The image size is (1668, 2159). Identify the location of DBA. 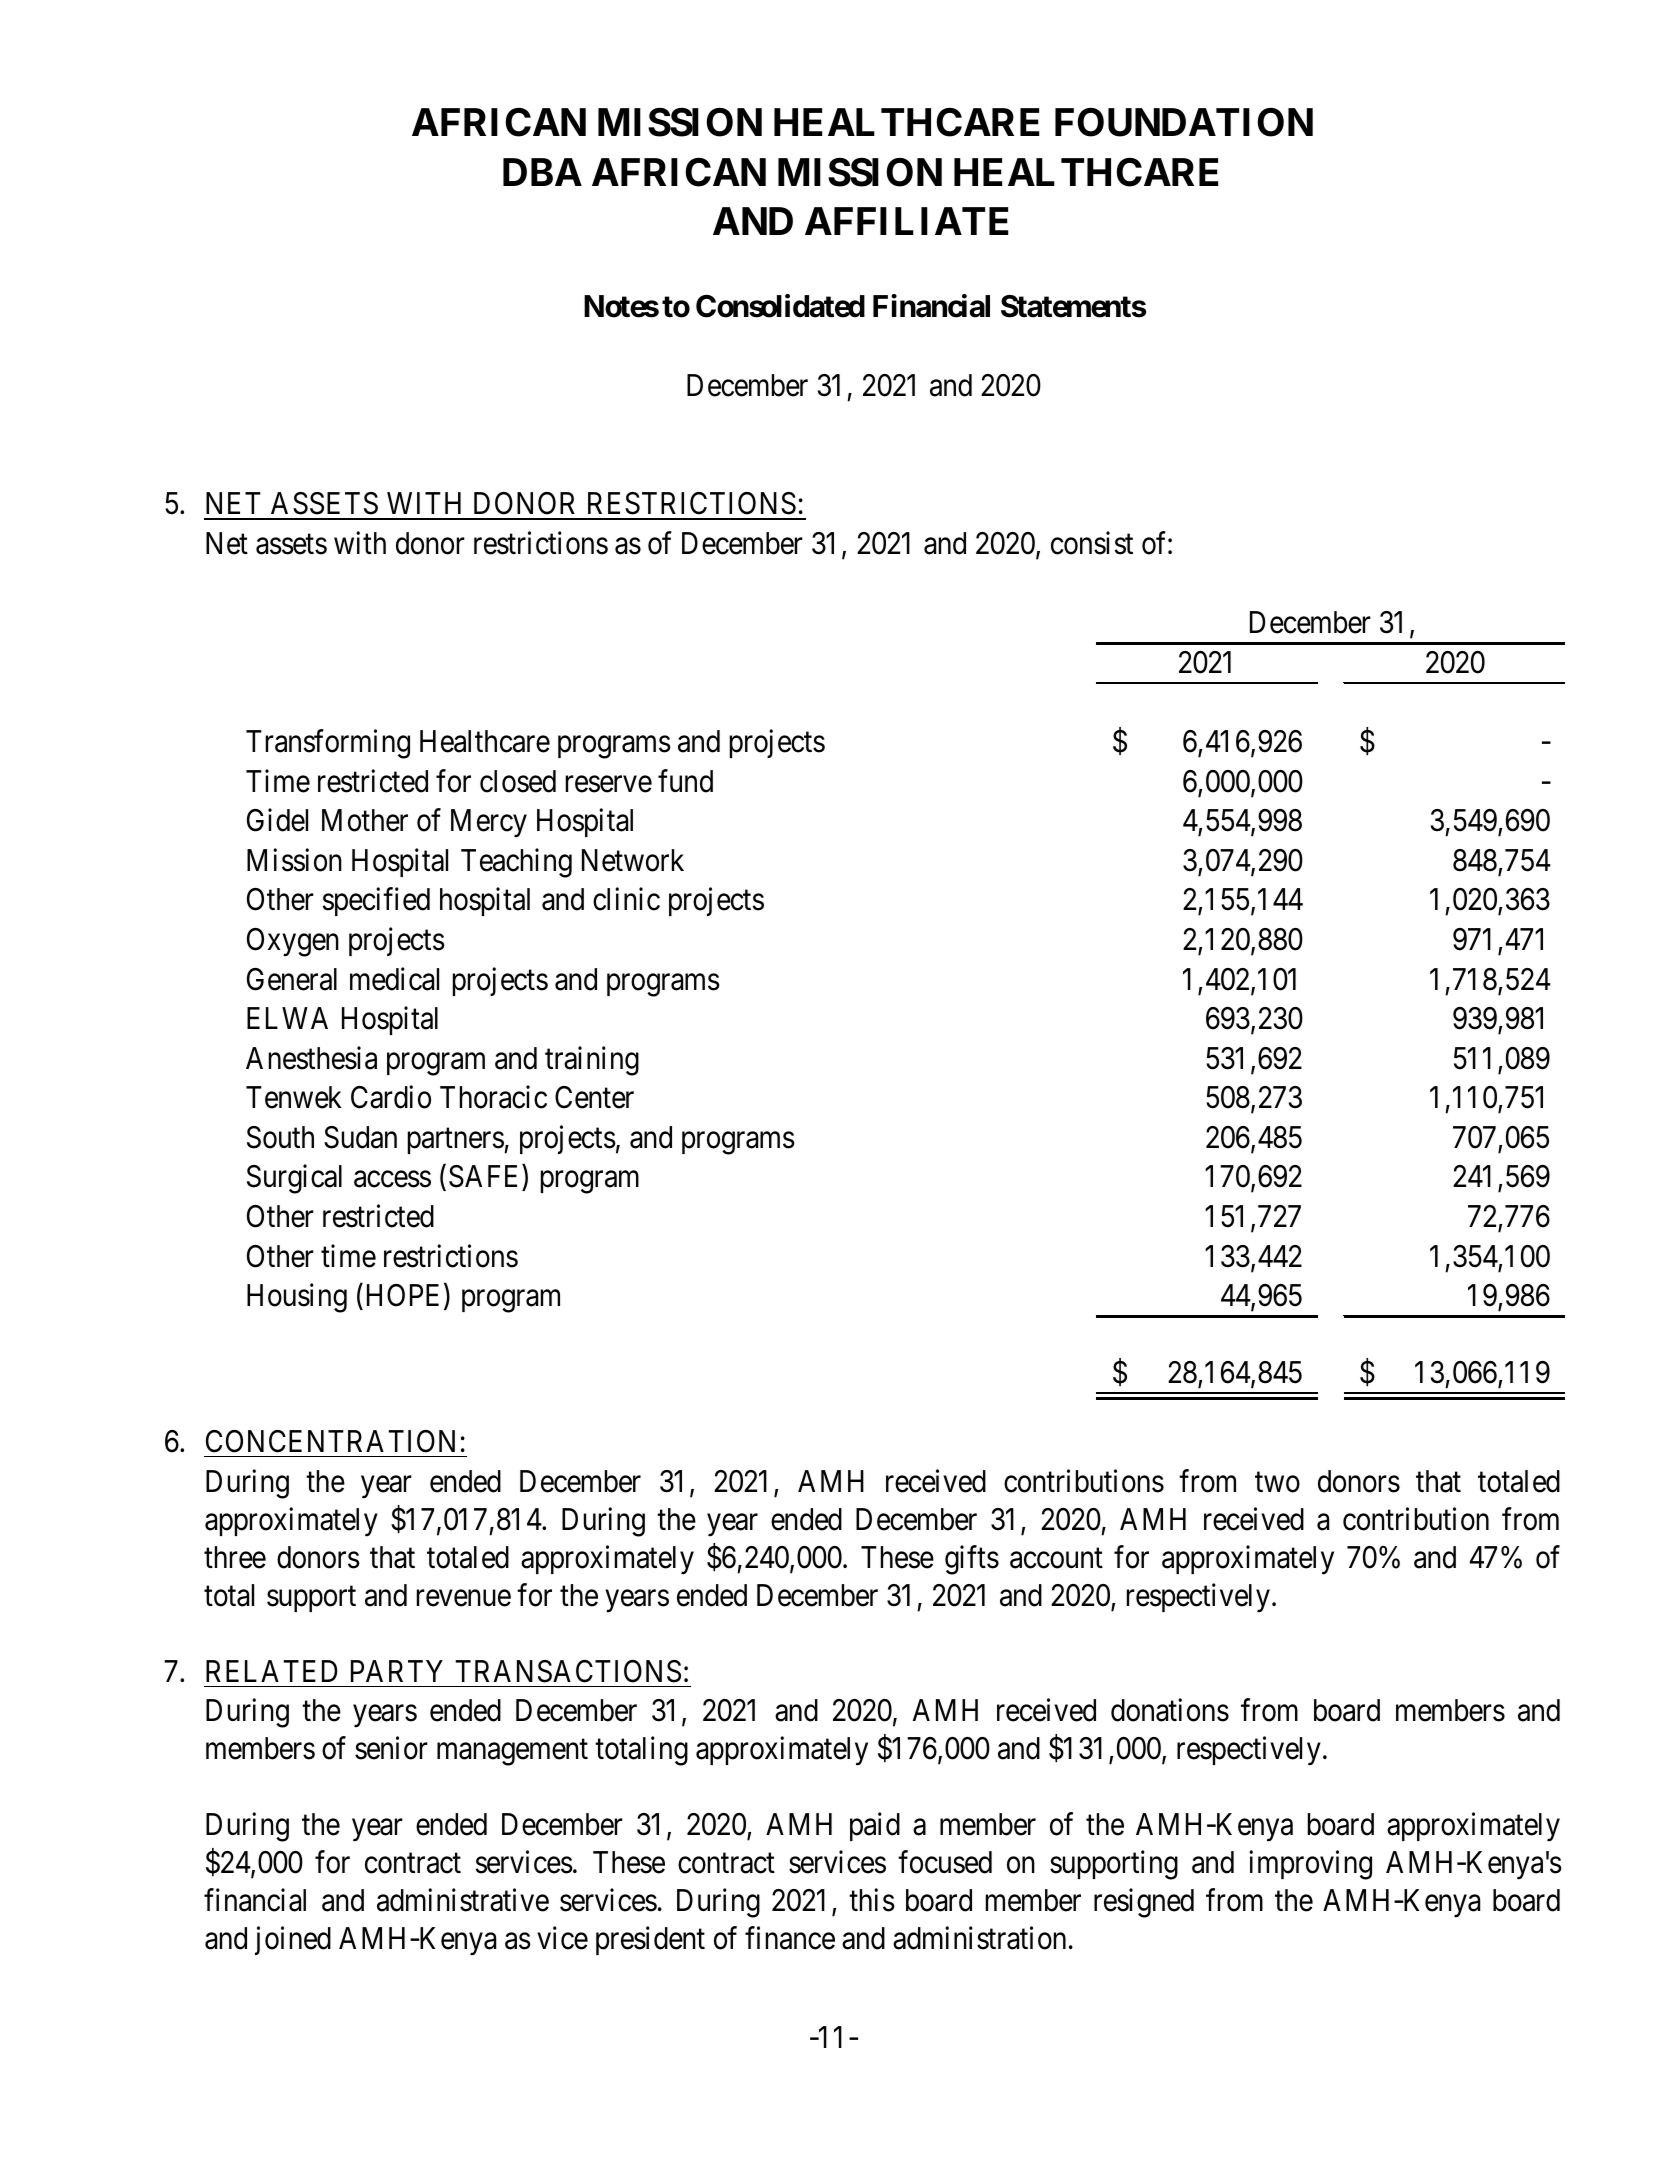
(542, 172).
